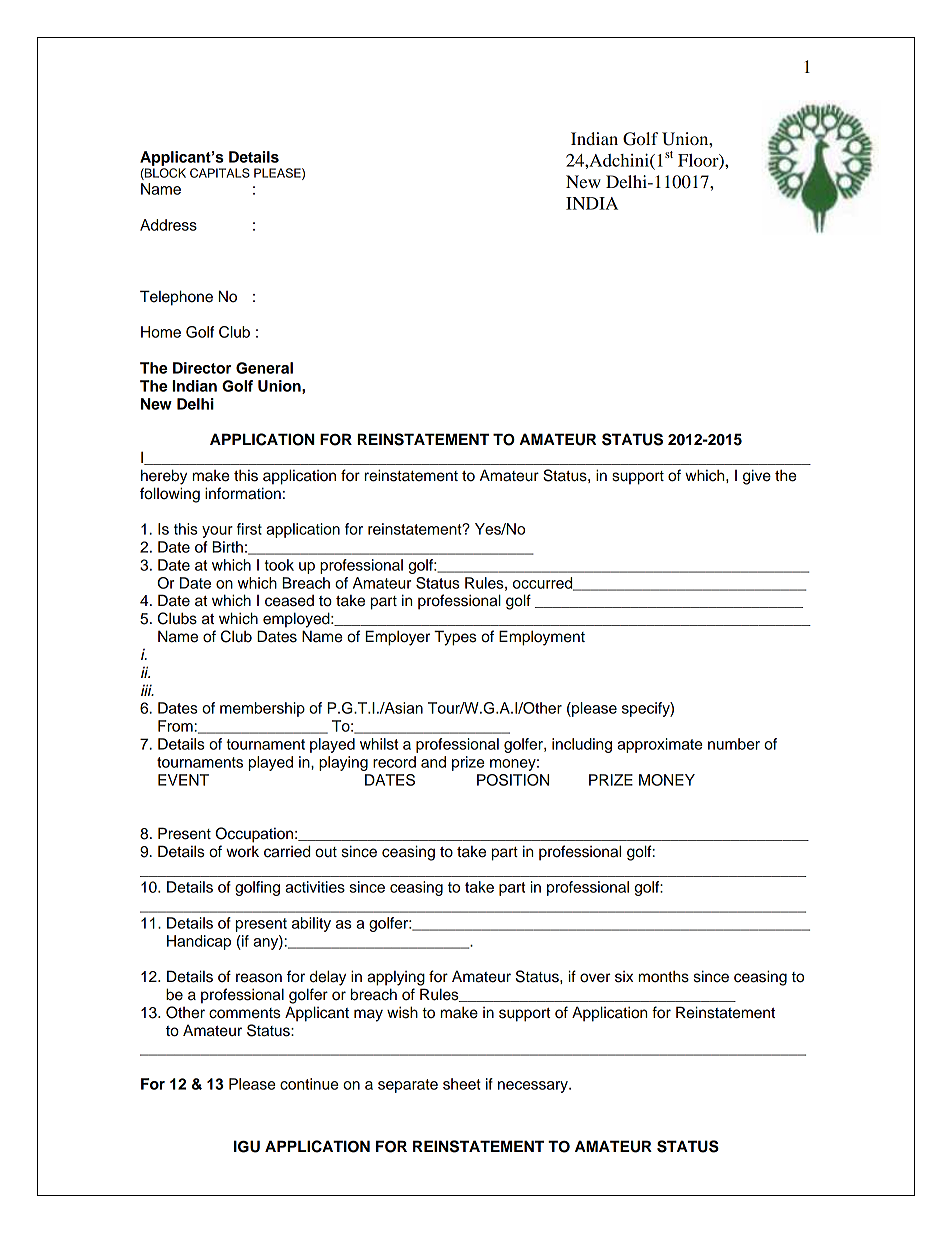 This image has width=952, height=1233. Describe the element at coordinates (455, 638) in the image. I see `Types` at that location.
